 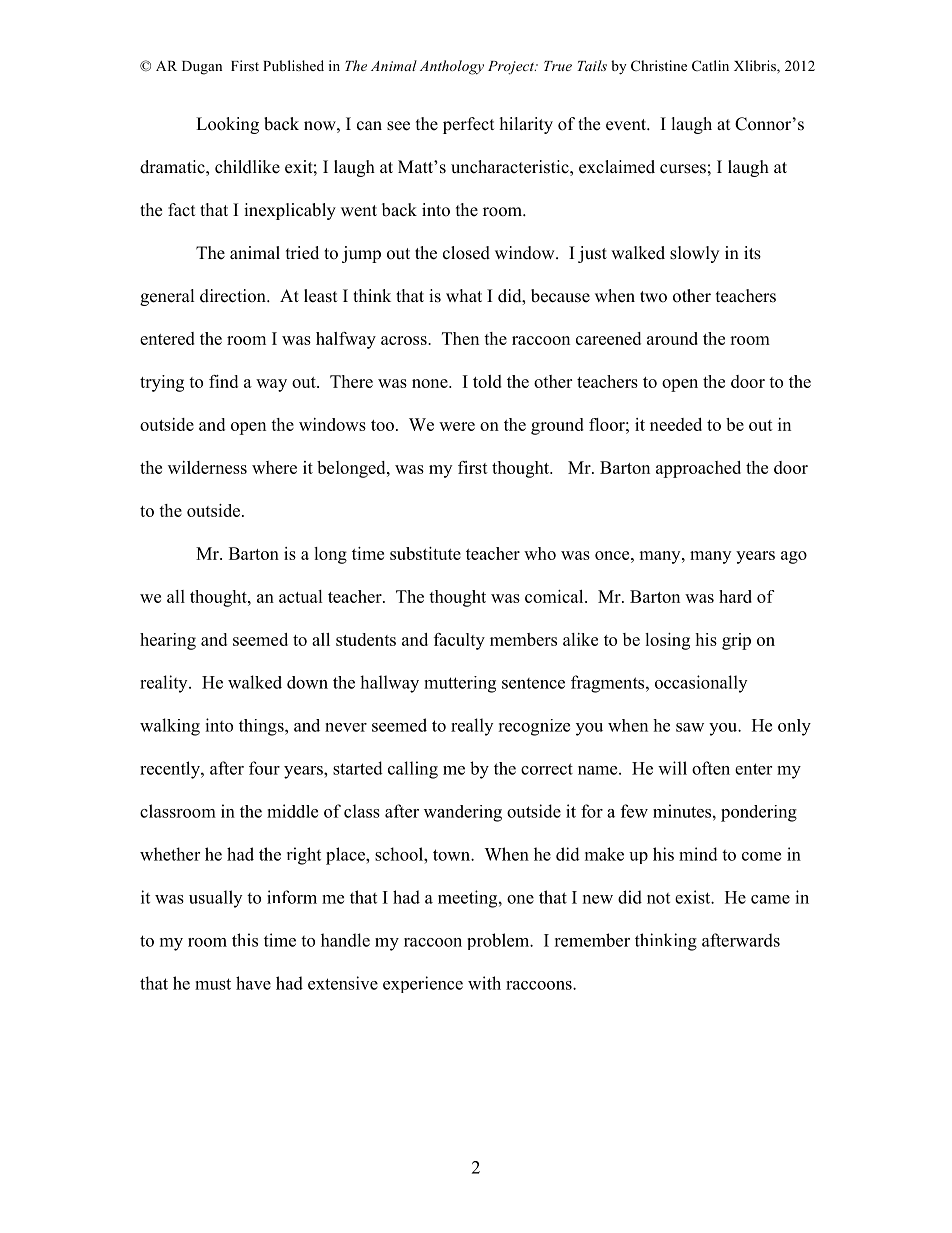 What do you see at coordinates (207, 467) in the screenshot?
I see `wilderness` at bounding box center [207, 467].
